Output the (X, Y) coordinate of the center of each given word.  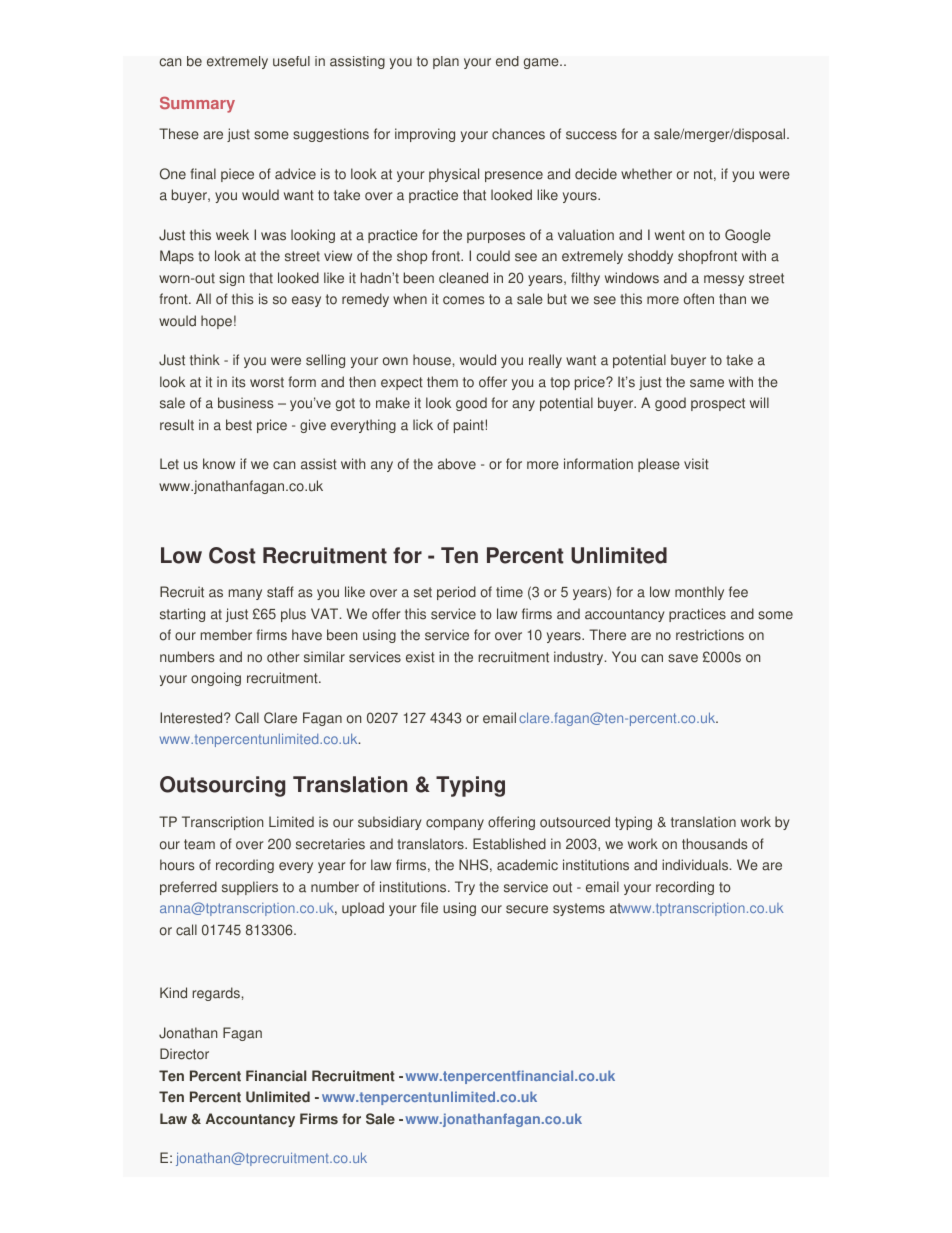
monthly (699, 593)
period (456, 593)
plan (446, 62)
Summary (197, 105)
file (429, 908)
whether (646, 174)
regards (217, 994)
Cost (232, 555)
